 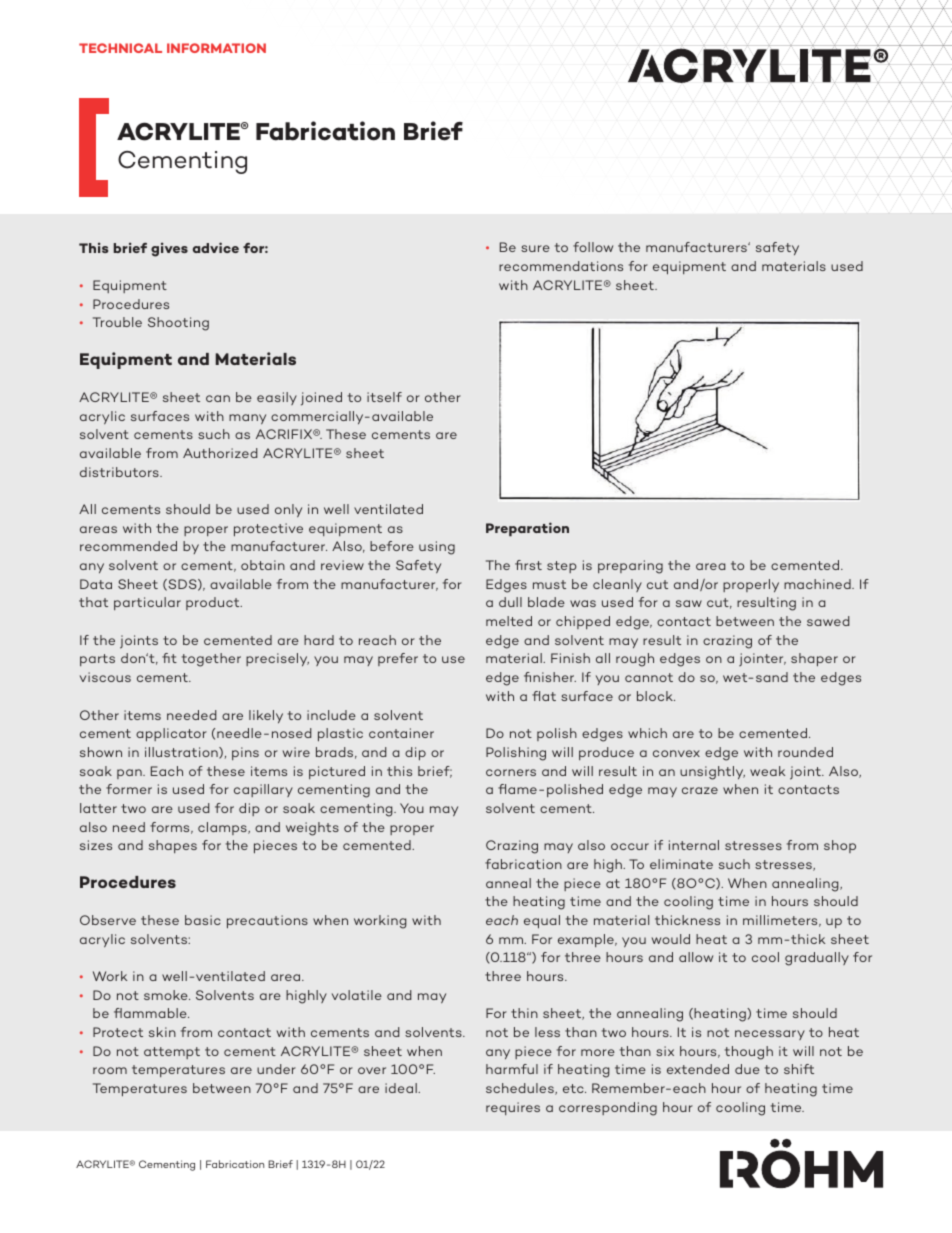 What do you see at coordinates (593, 247) in the screenshot?
I see `follow` at bounding box center [593, 247].
